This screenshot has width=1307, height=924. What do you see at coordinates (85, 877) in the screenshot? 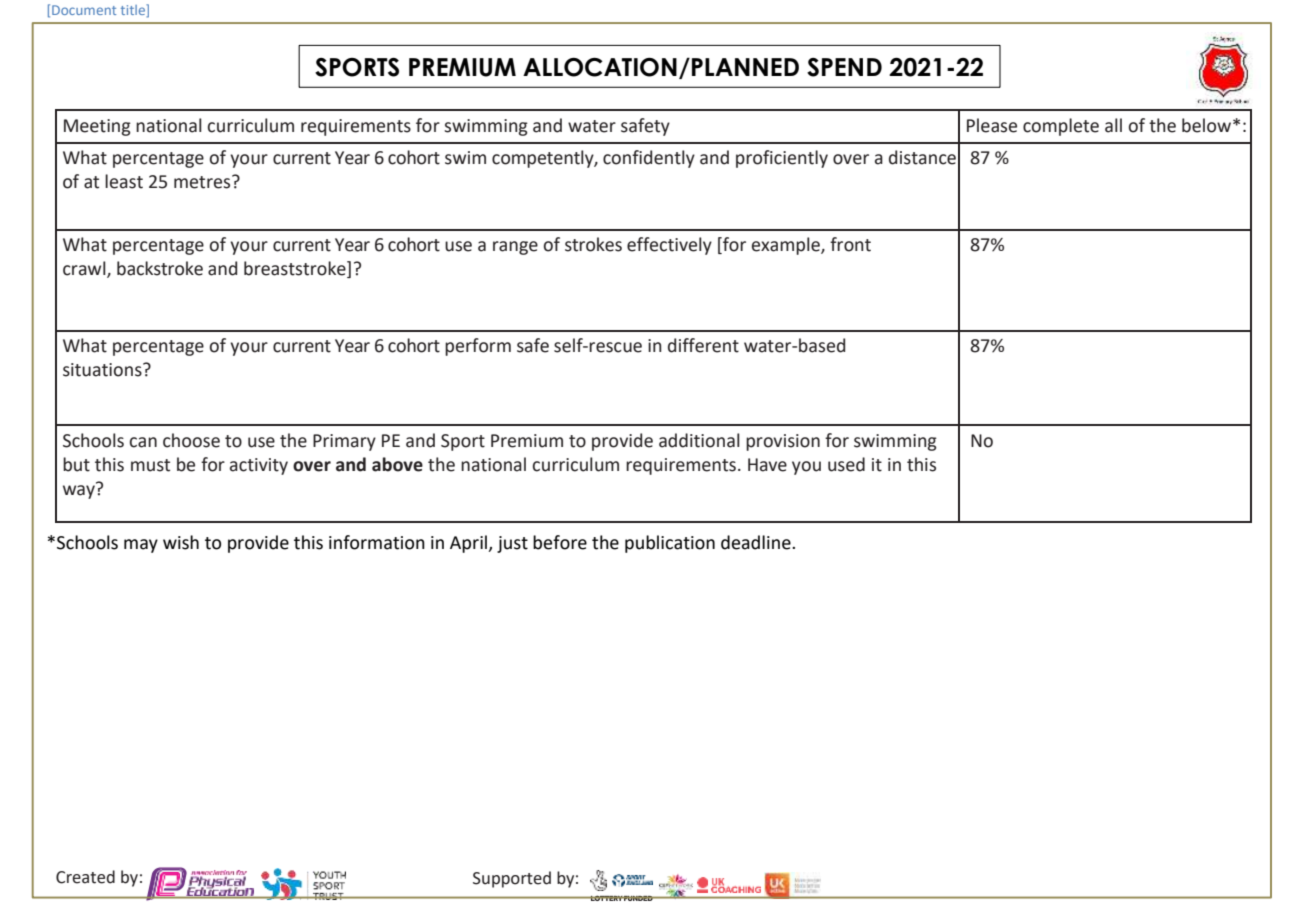
I see `Created` at bounding box center [85, 877].
